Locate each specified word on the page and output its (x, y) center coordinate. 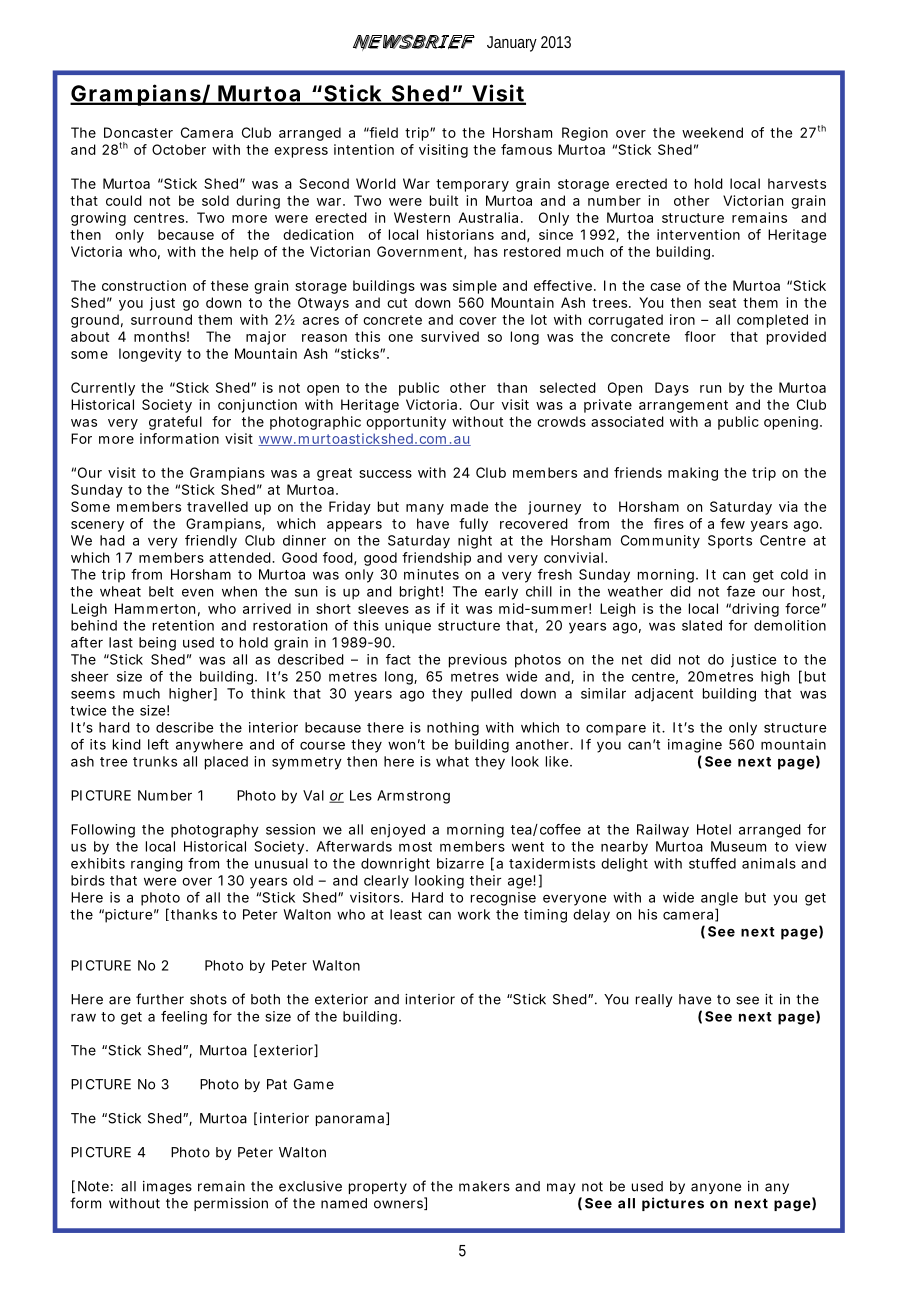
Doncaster (138, 132)
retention (183, 625)
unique (408, 627)
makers (484, 1186)
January (514, 44)
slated (702, 625)
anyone (716, 1188)
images (167, 1188)
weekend (712, 132)
